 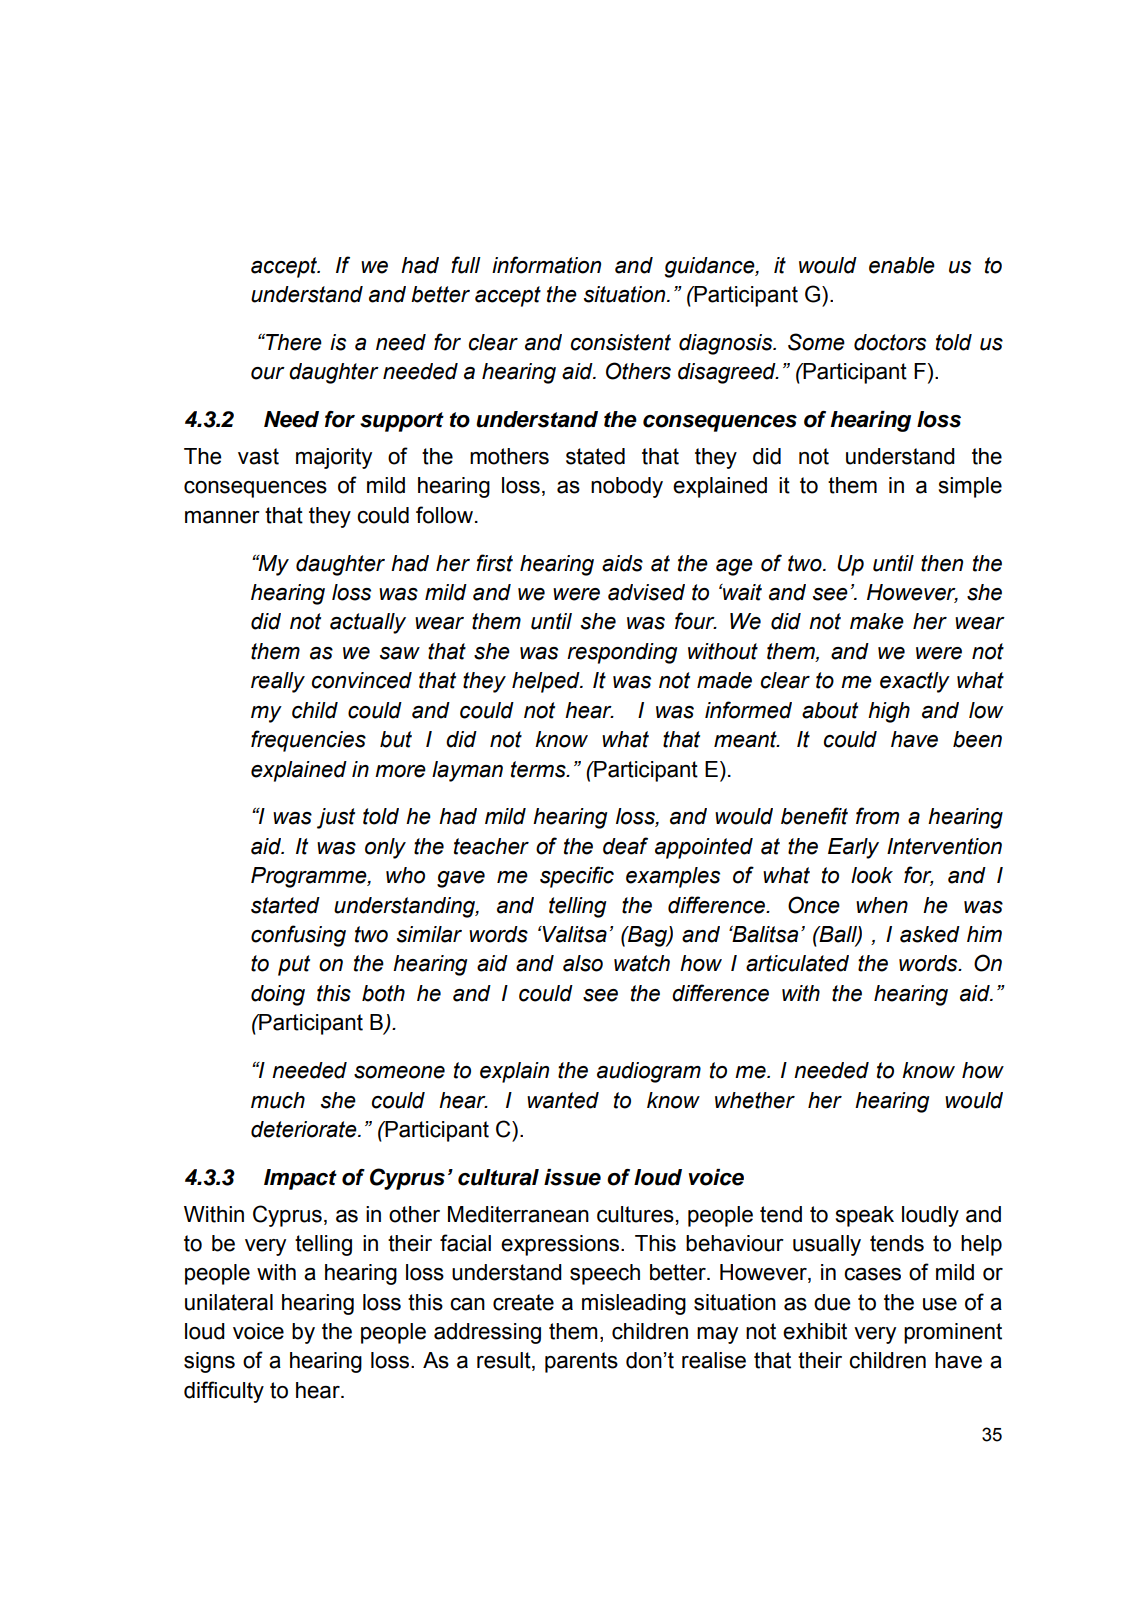 What do you see at coordinates (278, 995) in the document?
I see `doing` at bounding box center [278, 995].
